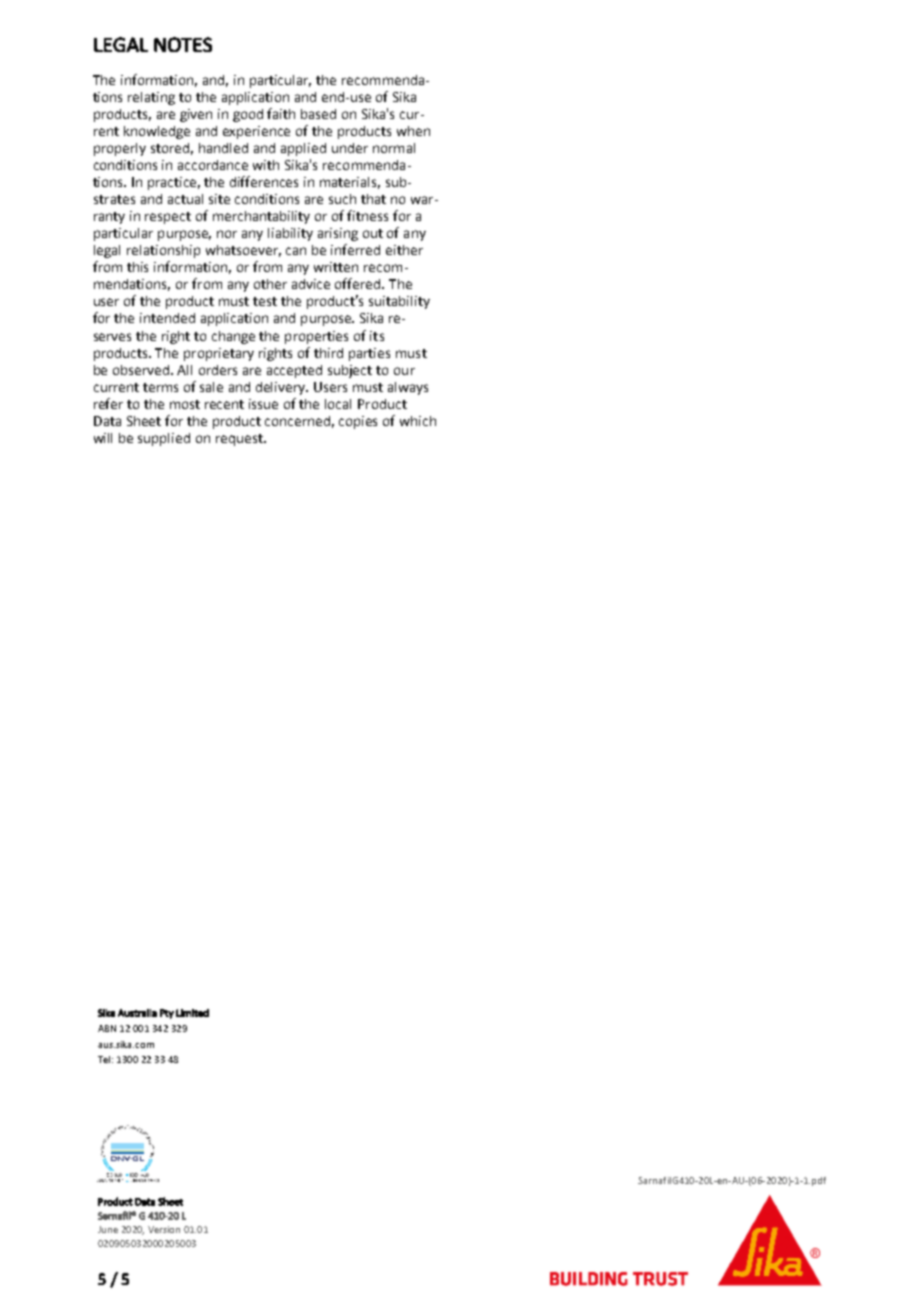 This image has width=924, height=1308. I want to click on Pty, so click(167, 1014).
